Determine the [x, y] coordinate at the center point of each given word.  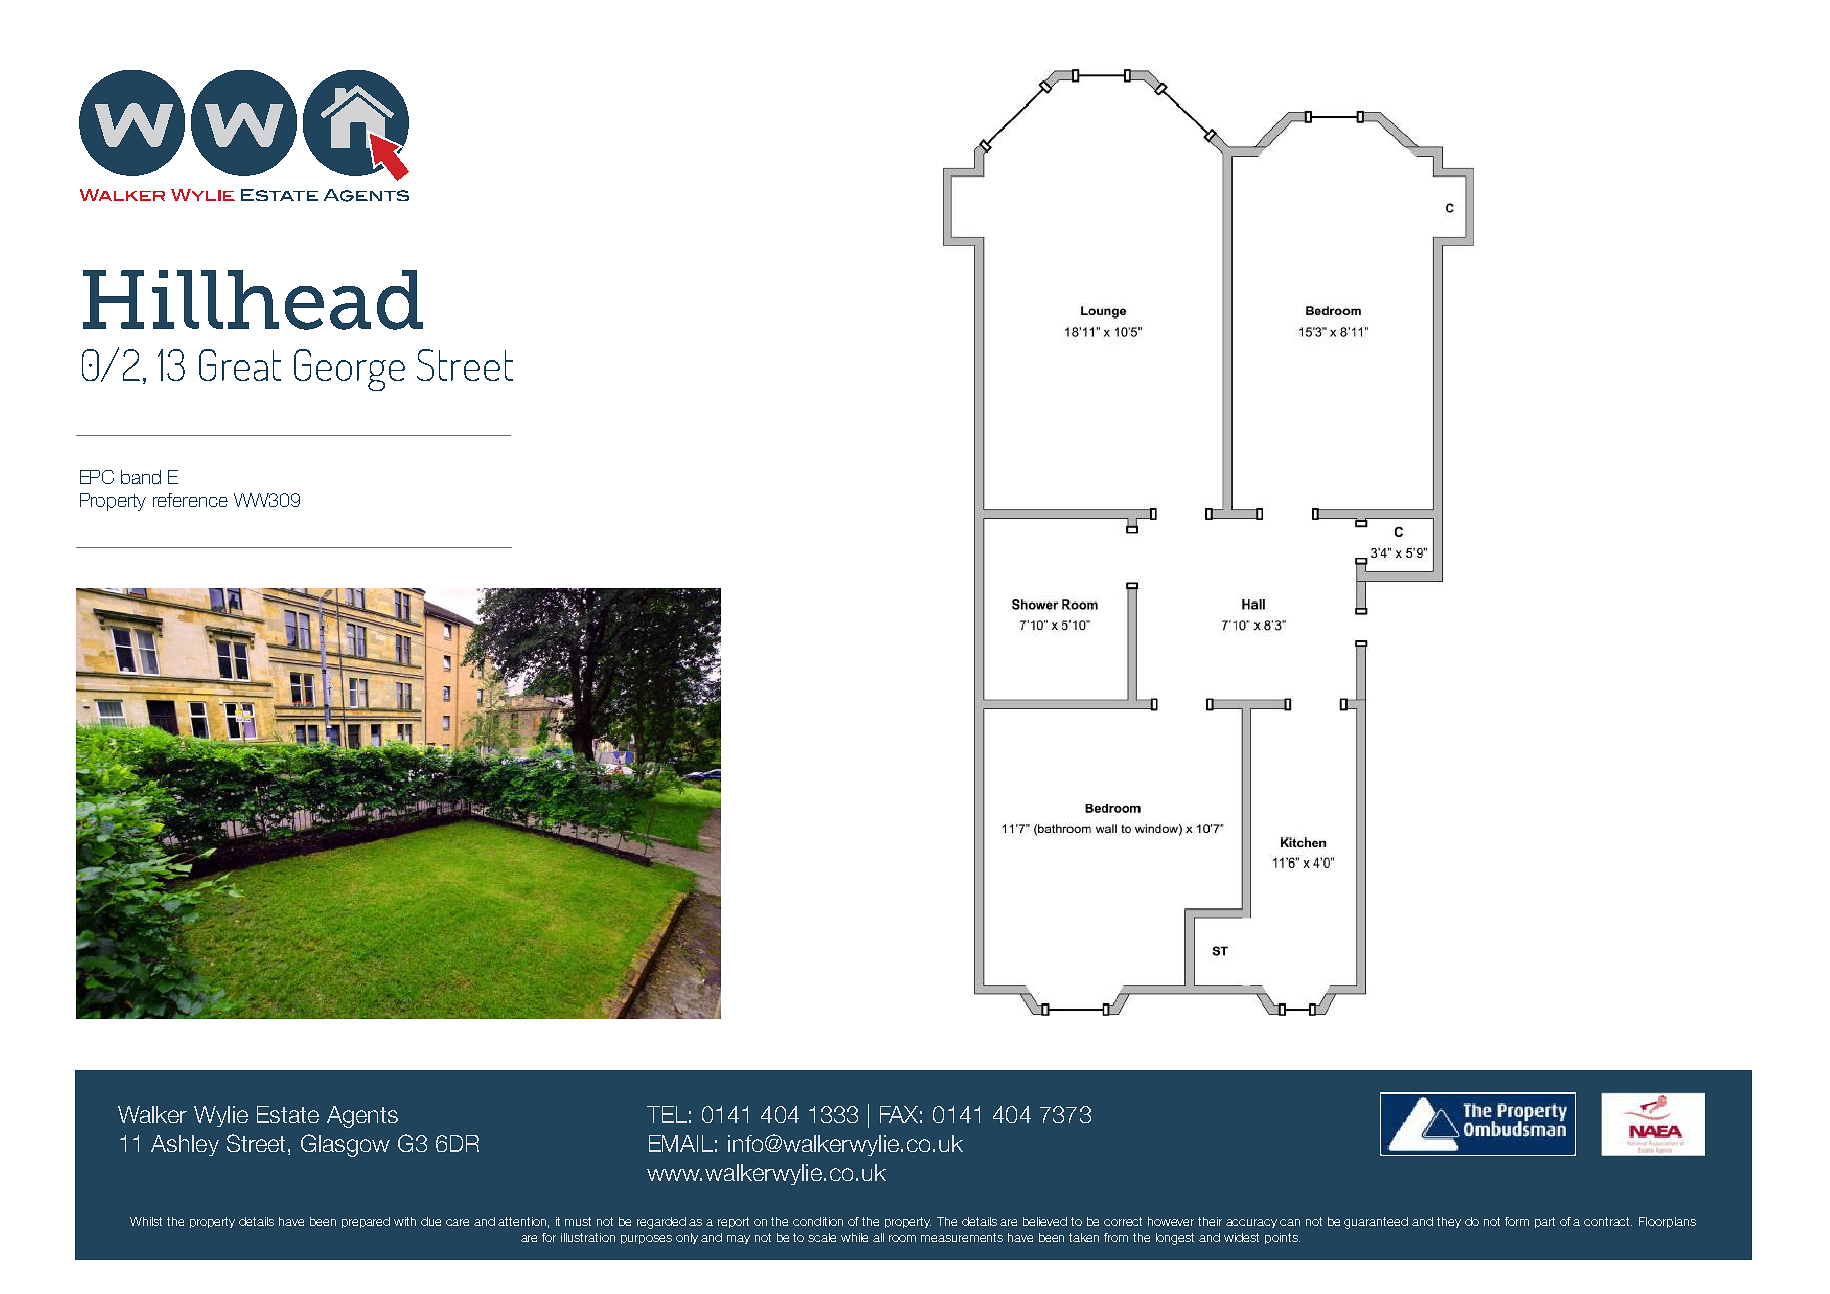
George [349, 370]
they [1449, 1222]
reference [190, 500]
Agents [362, 1117]
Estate [288, 1114]
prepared [366, 1222]
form [1517, 1221]
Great [240, 365]
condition [818, 1221]
